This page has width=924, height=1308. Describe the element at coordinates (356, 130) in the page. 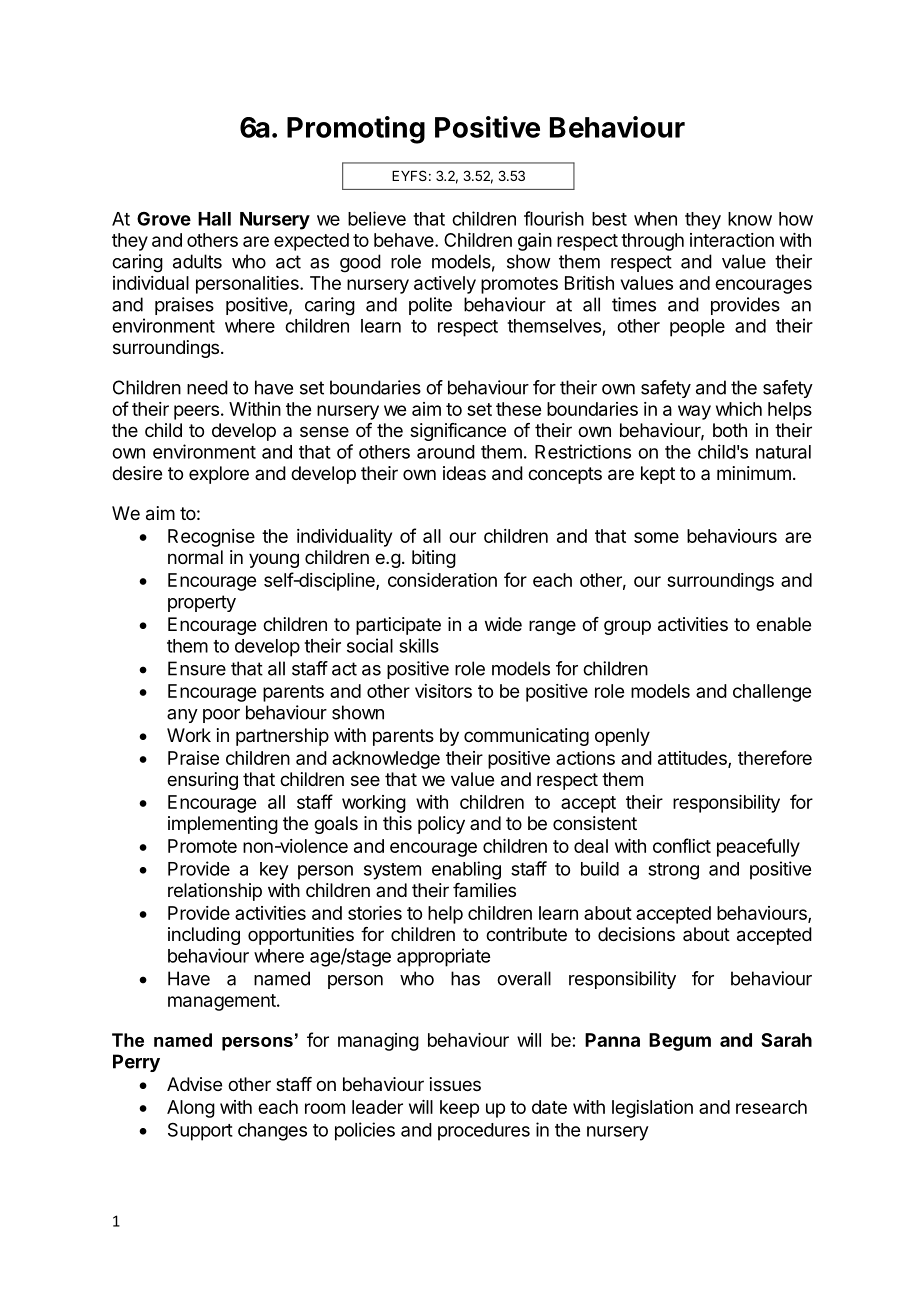

I see `Promoting` at that location.
